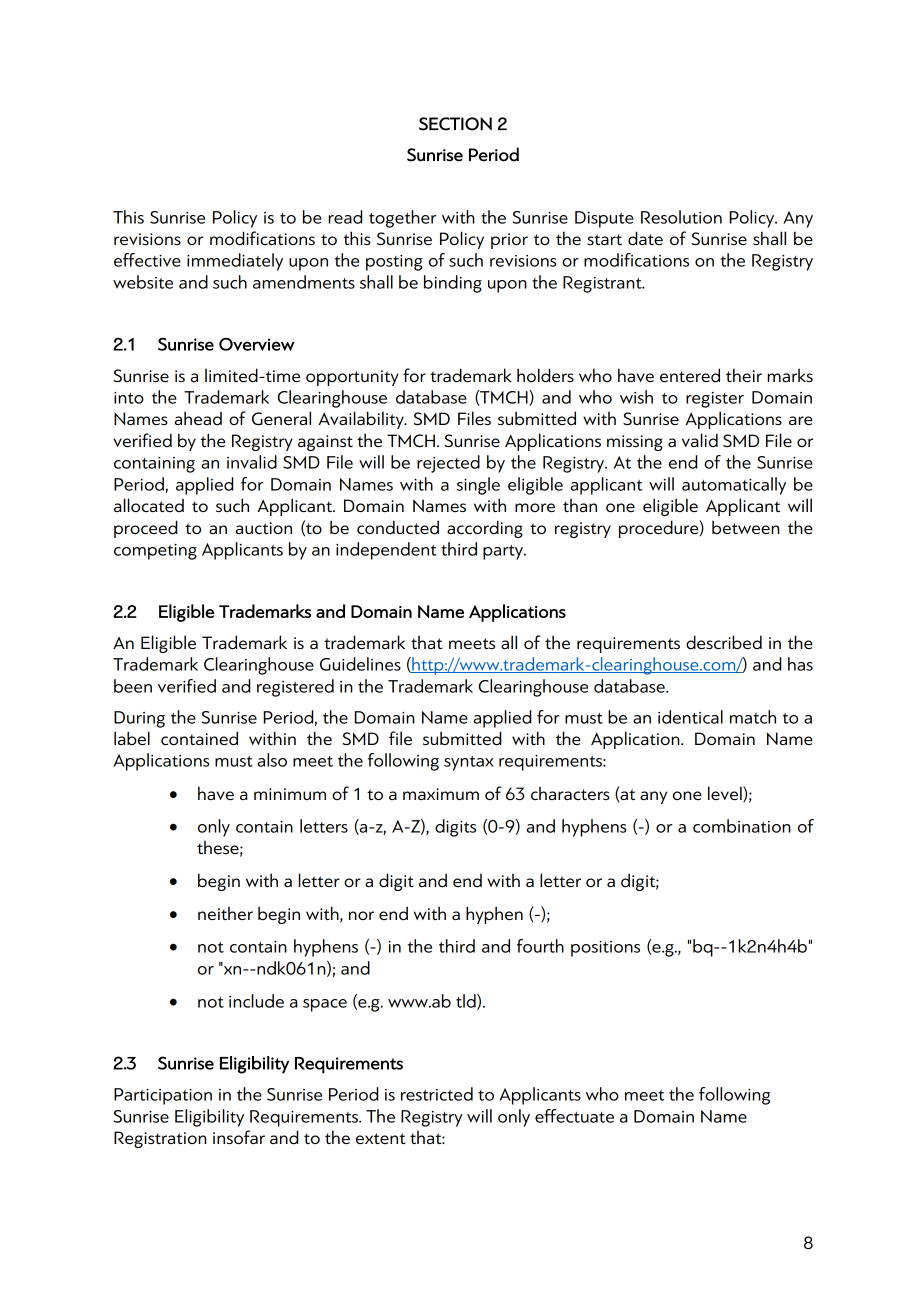  What do you see at coordinates (437, 1094) in the image?
I see `restricted` at bounding box center [437, 1094].
